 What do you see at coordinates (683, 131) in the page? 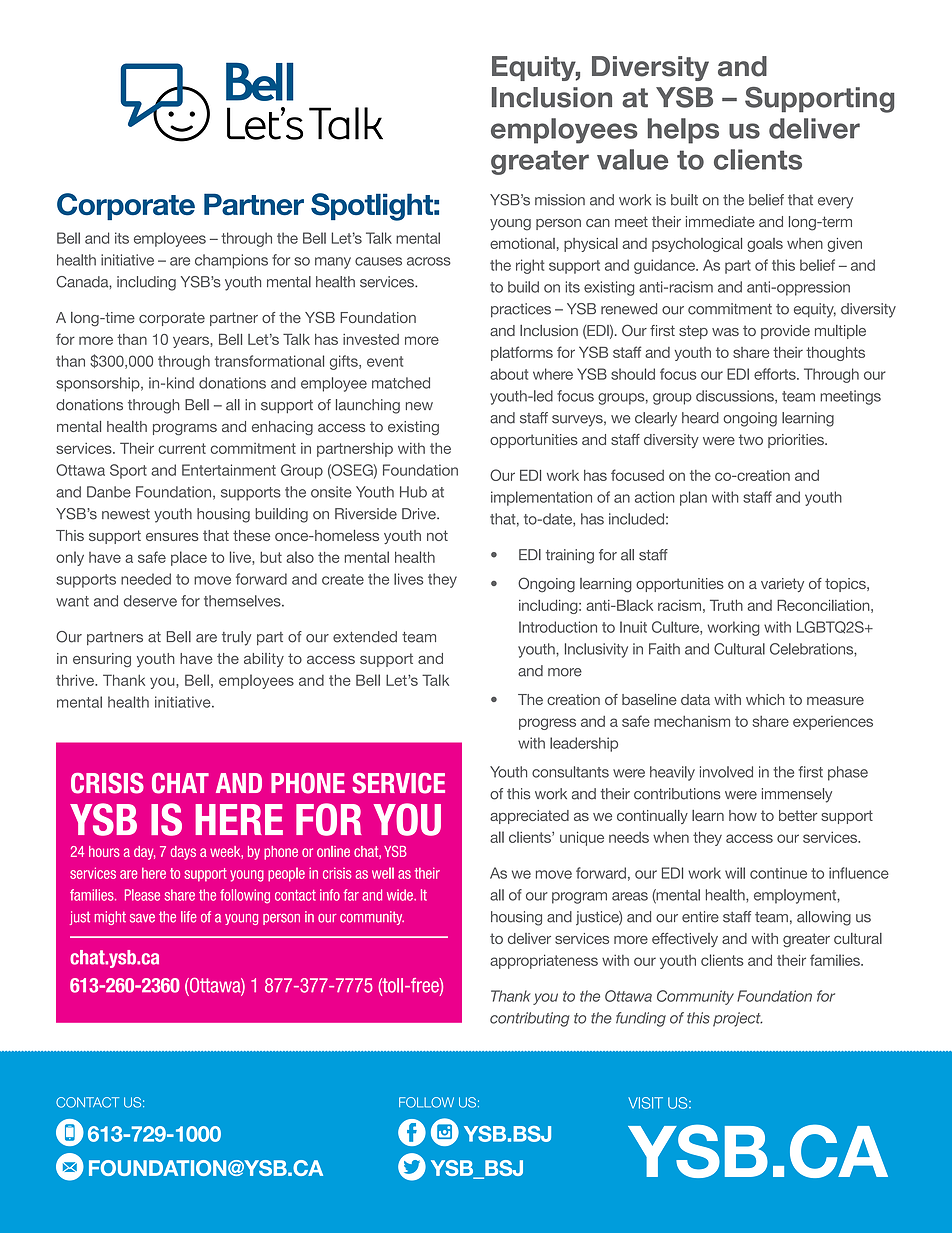
I see `helps` at bounding box center [683, 131].
